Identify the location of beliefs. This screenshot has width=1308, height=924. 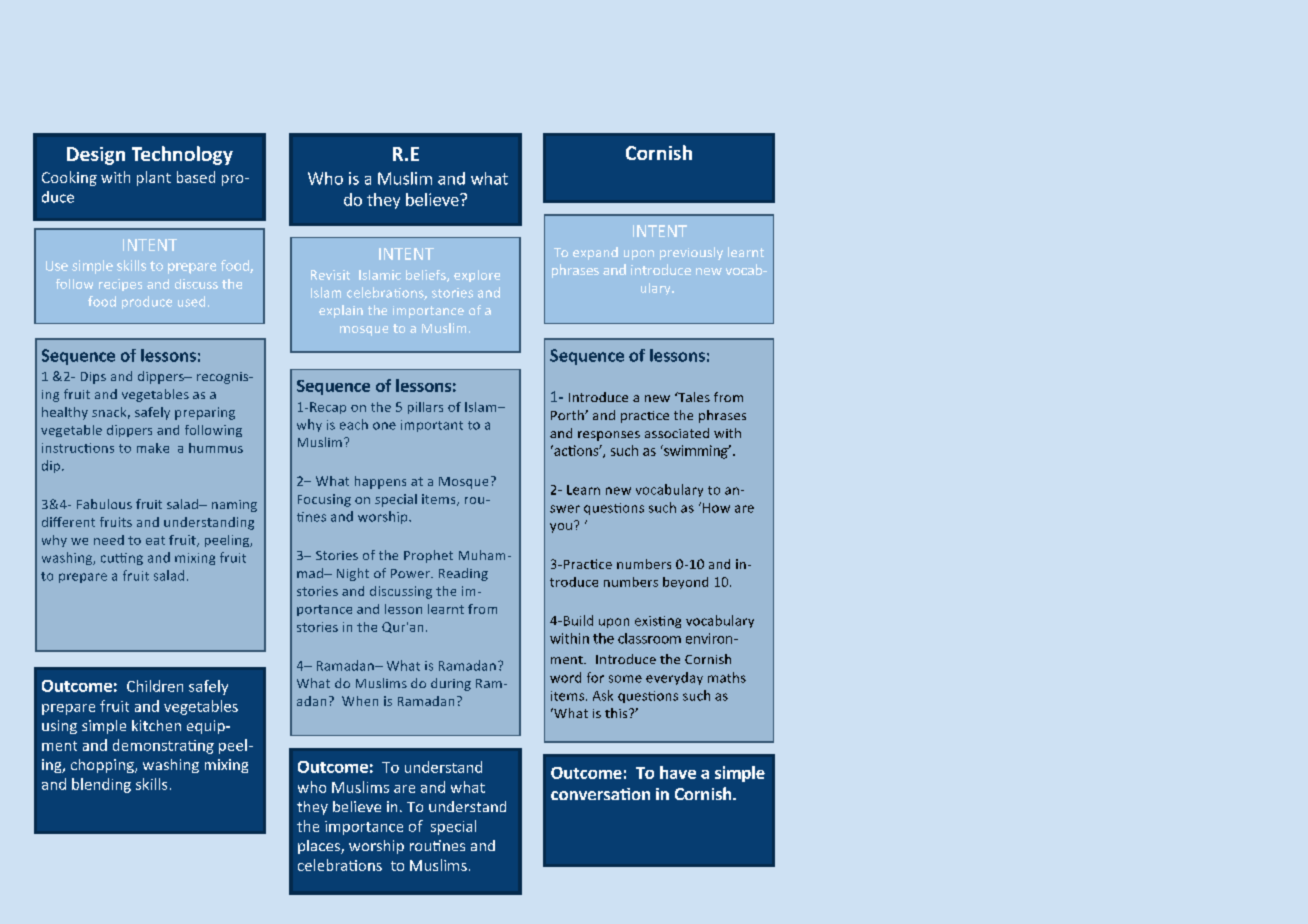
(427, 276).
